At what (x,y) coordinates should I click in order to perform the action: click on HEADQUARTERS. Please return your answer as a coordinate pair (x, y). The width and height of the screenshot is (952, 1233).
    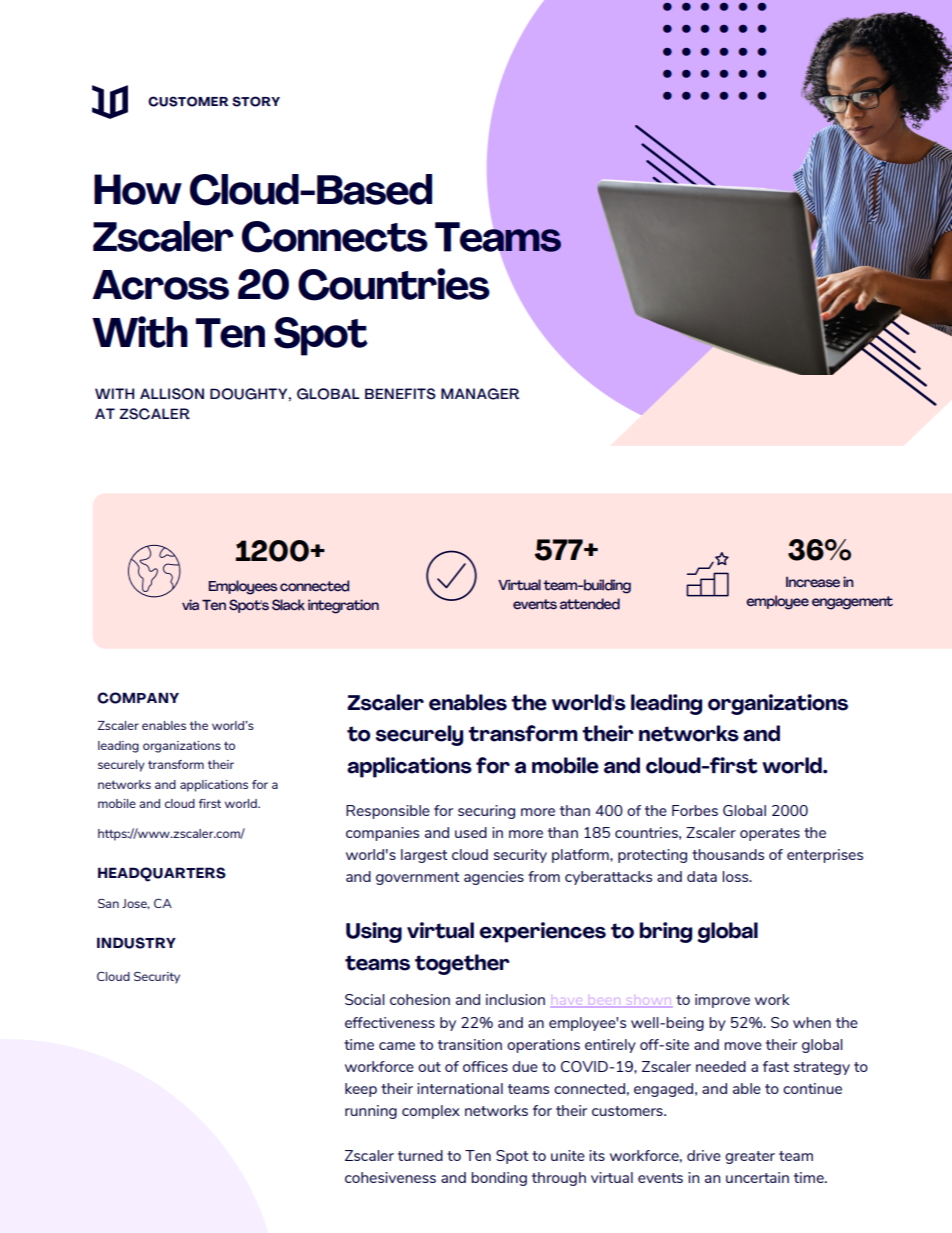
    Looking at the image, I should click on (162, 874).
